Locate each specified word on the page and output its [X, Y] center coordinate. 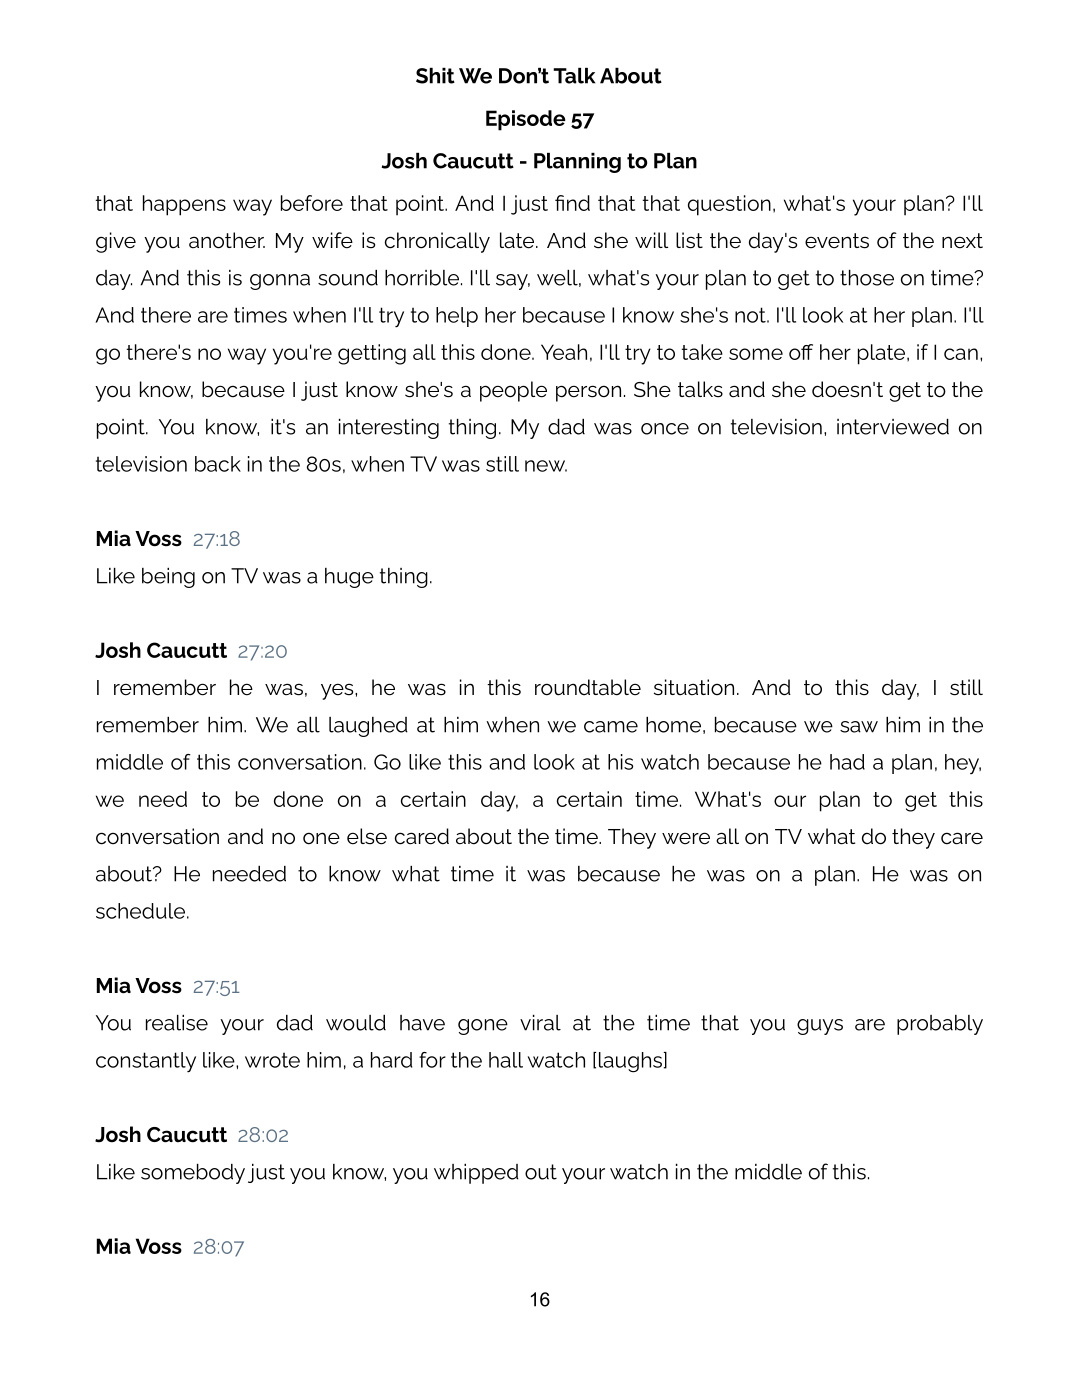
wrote [272, 1060]
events [837, 241]
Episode [526, 120]
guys [820, 1027]
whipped [476, 1174]
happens [184, 205]
